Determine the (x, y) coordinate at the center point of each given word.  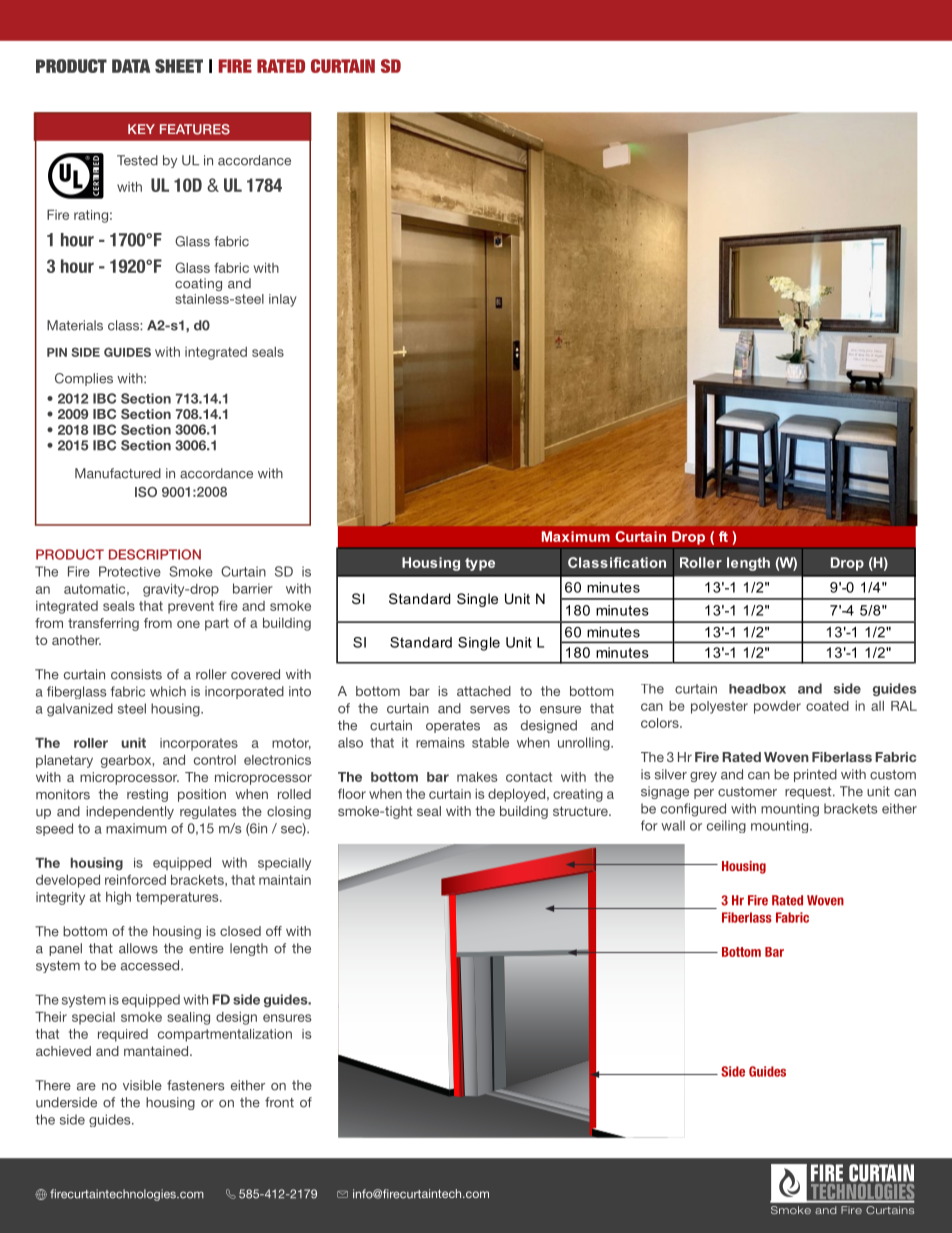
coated (827, 706)
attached (484, 691)
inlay (283, 300)
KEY (141, 129)
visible (142, 1085)
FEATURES (195, 129)
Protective (130, 571)
